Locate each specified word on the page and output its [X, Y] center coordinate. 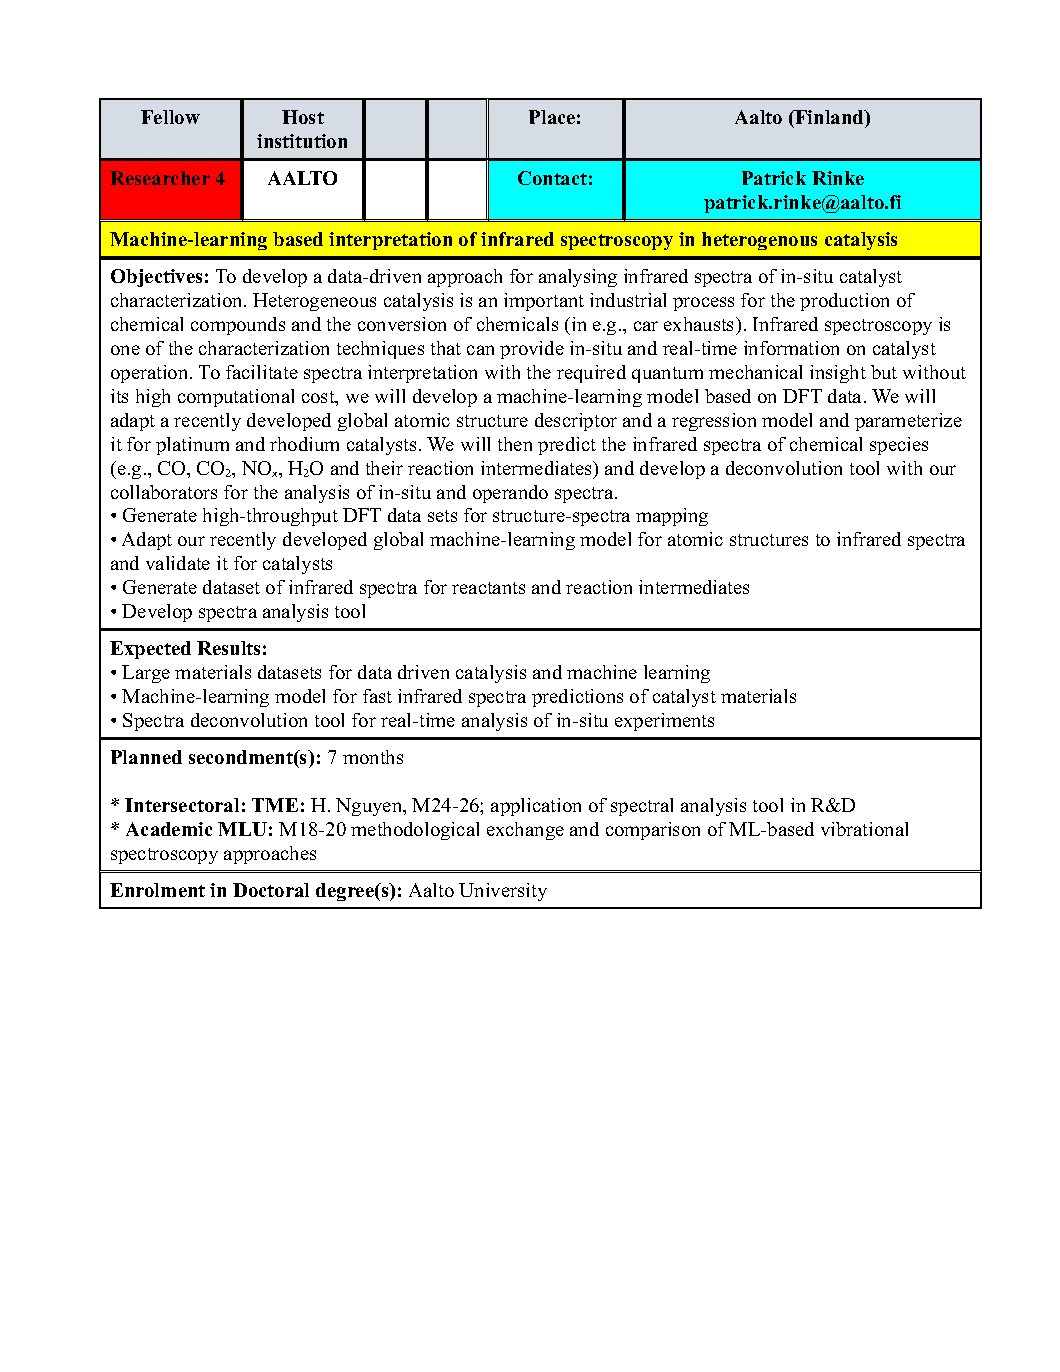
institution [302, 141]
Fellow [170, 117]
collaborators [164, 492]
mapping [672, 517]
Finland [829, 117]
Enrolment [157, 890]
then [515, 444]
